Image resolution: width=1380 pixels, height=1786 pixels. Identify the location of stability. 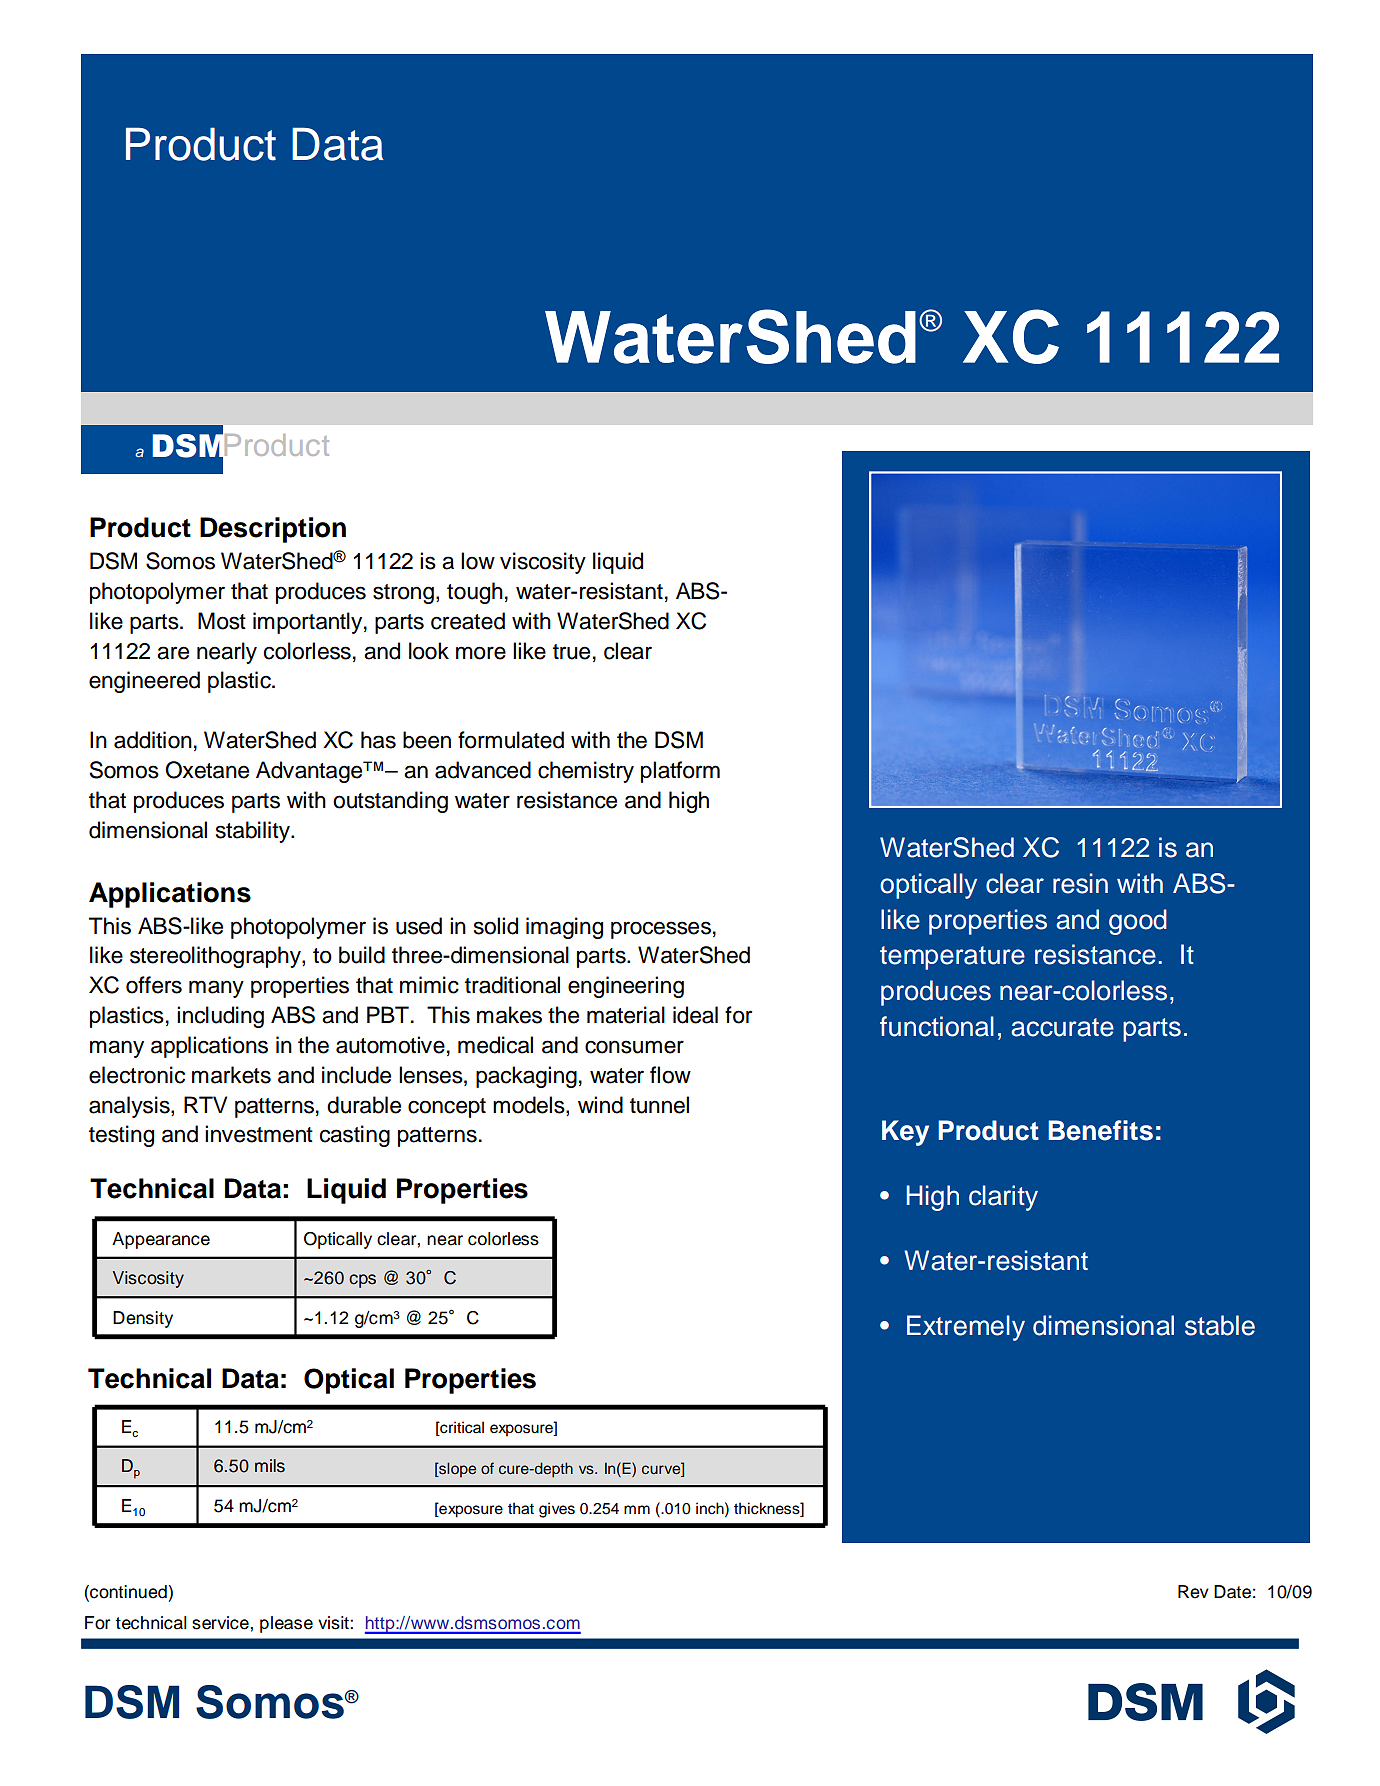
(254, 832).
